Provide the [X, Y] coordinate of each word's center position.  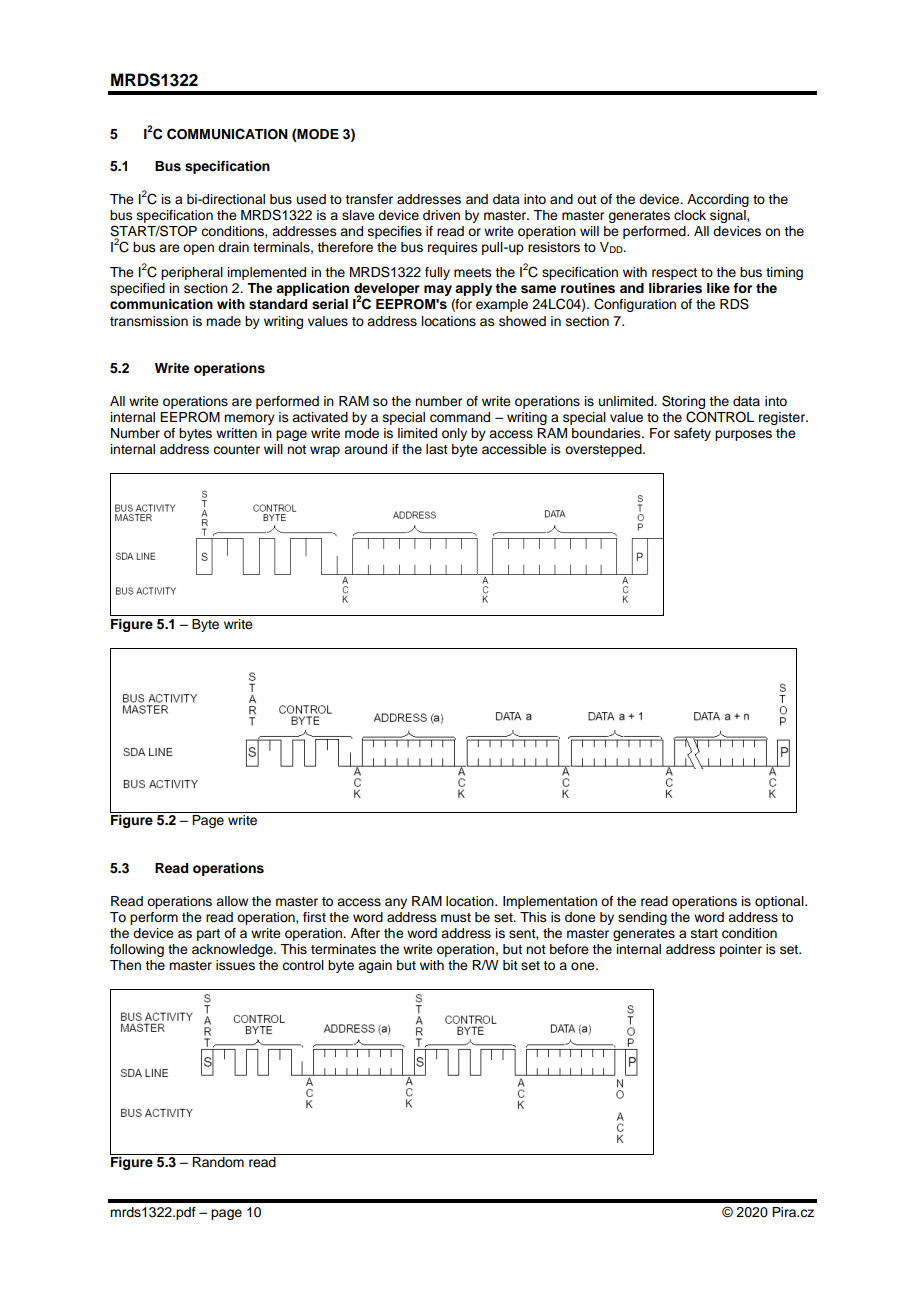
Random [218, 1162]
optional [780, 902]
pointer [741, 950]
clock [690, 215]
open [198, 249]
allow [232, 901]
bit [510, 965]
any [396, 903]
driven [441, 215]
